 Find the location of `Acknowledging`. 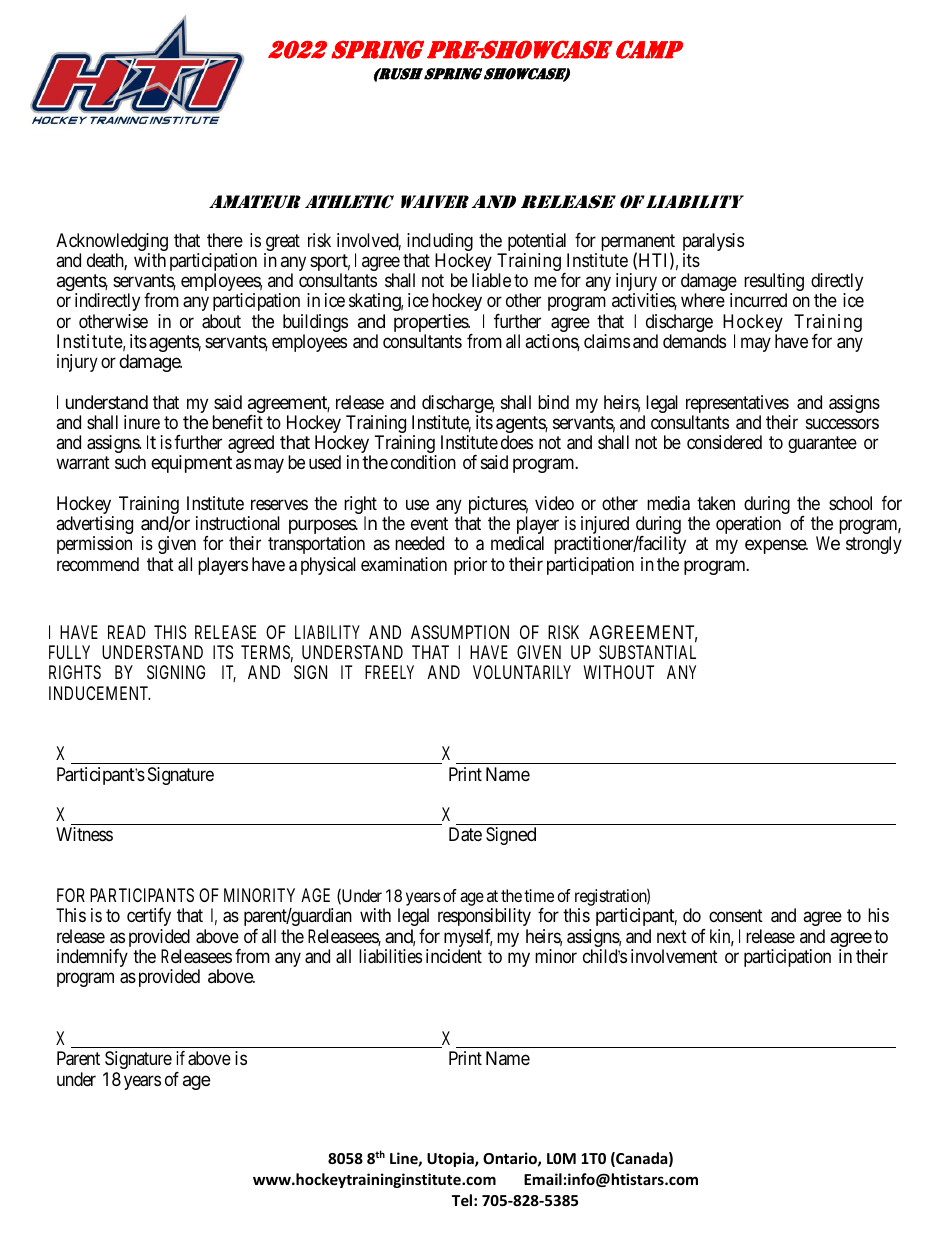

Acknowledging is located at coordinates (112, 243).
